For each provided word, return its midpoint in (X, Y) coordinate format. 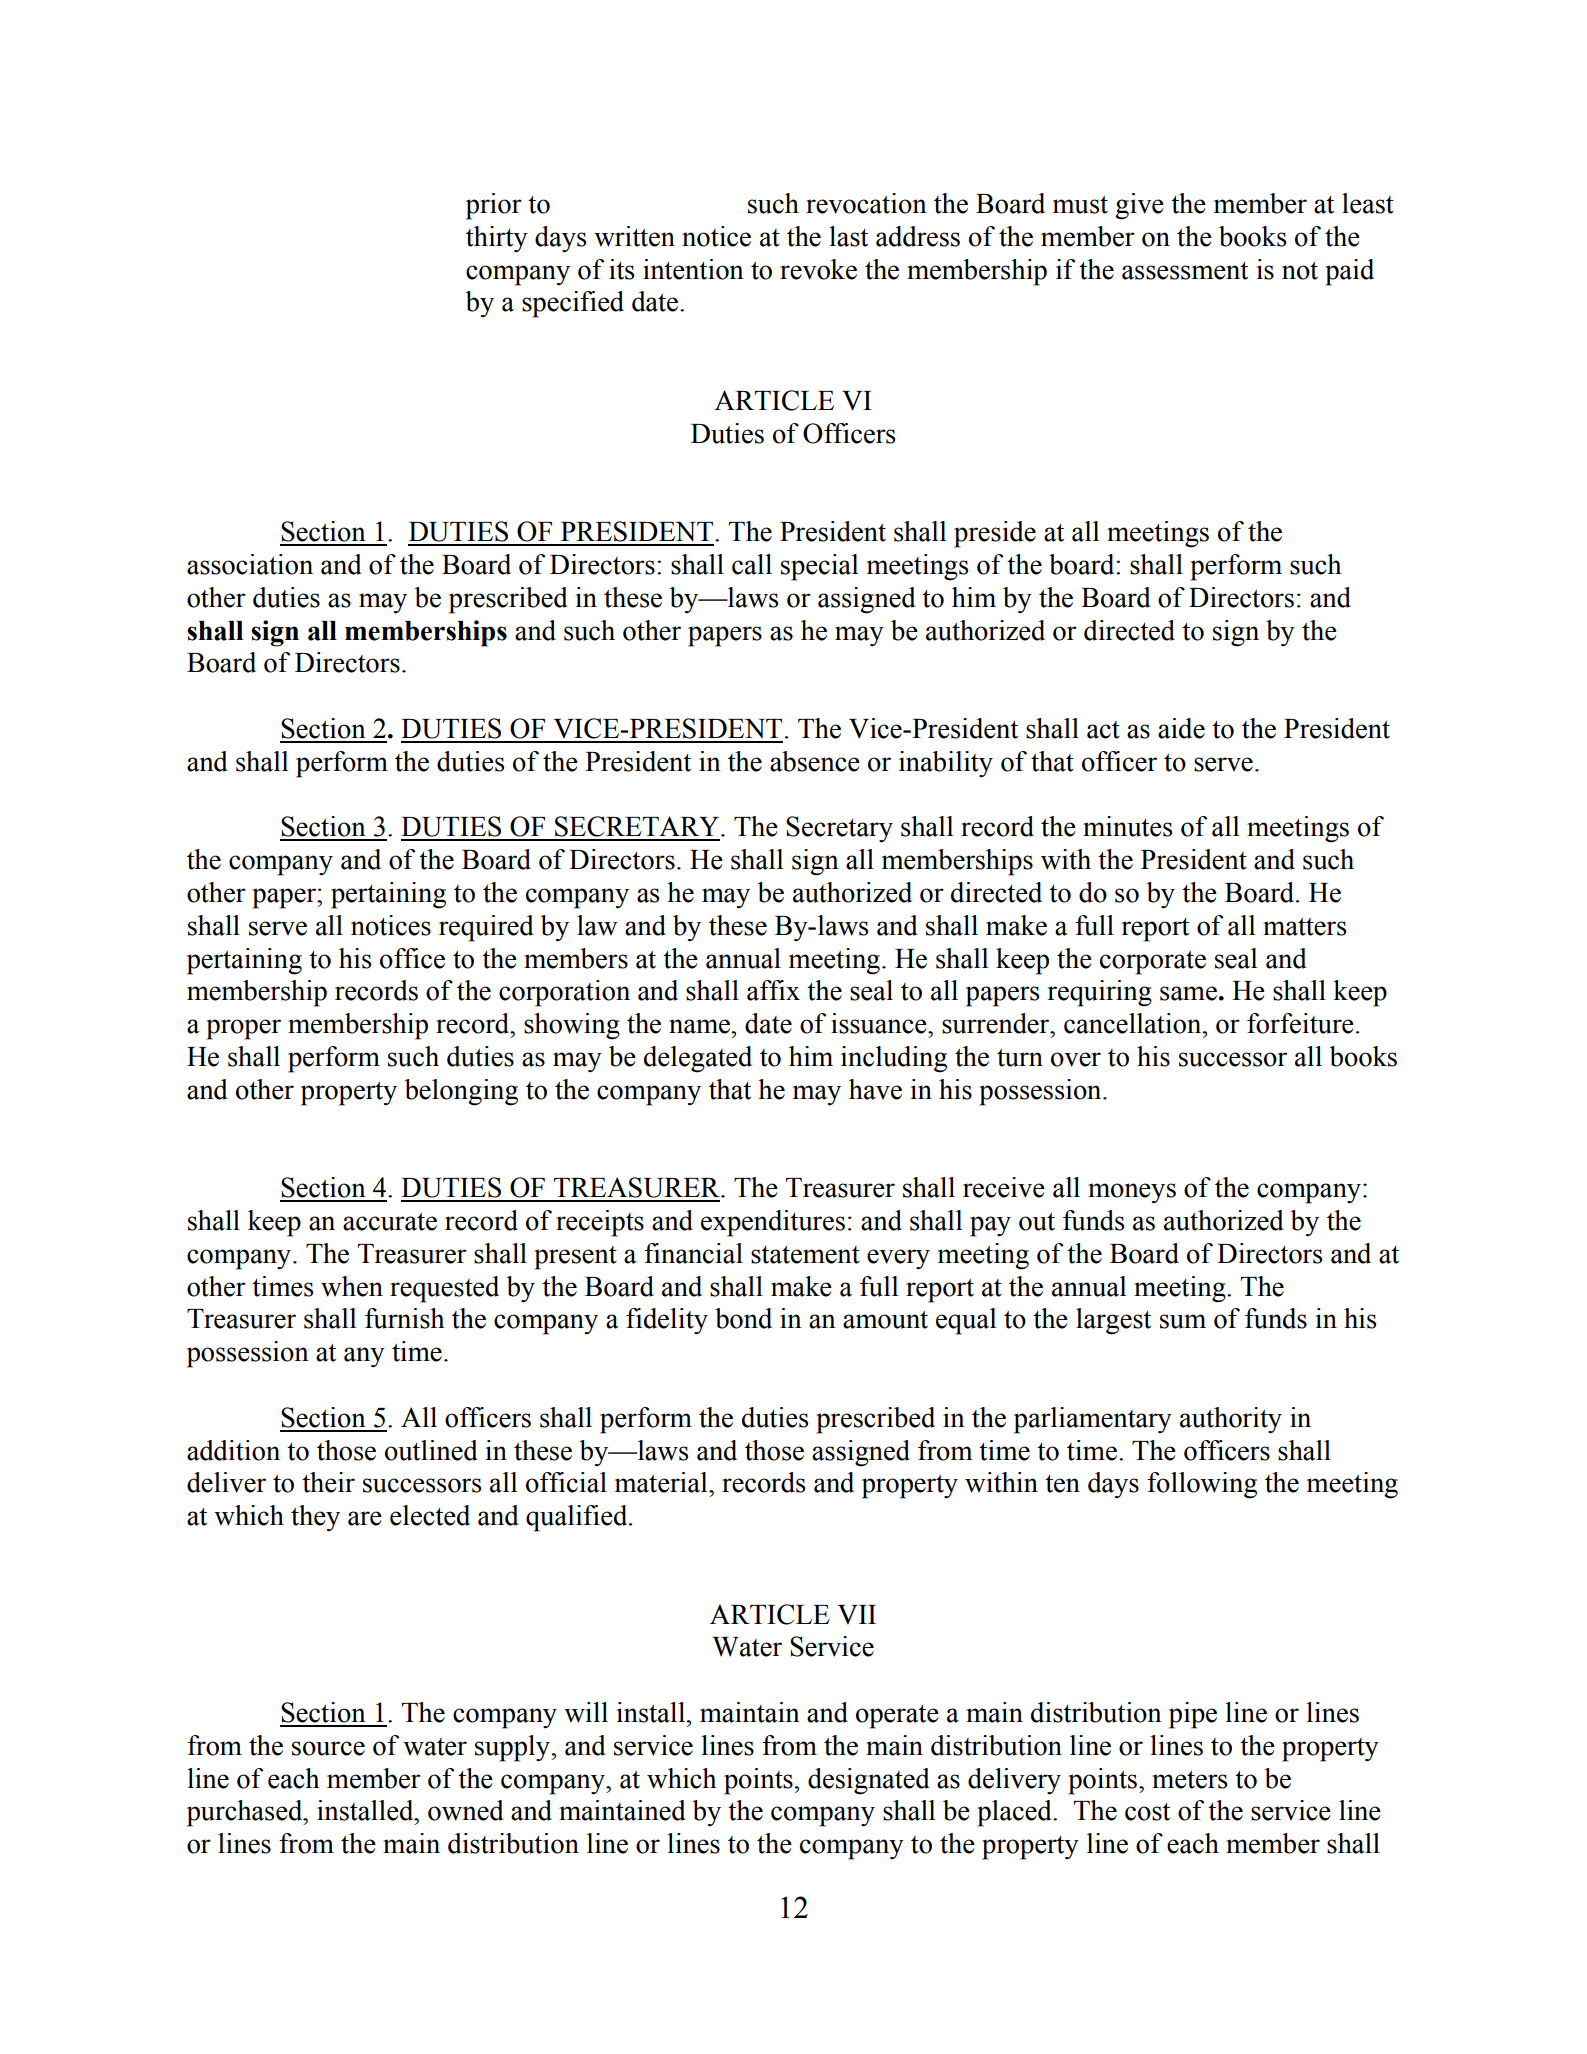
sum (1183, 1321)
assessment (1185, 271)
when (352, 1286)
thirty (497, 239)
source (328, 1748)
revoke (818, 269)
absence (815, 761)
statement (805, 1255)
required (486, 928)
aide (1181, 728)
